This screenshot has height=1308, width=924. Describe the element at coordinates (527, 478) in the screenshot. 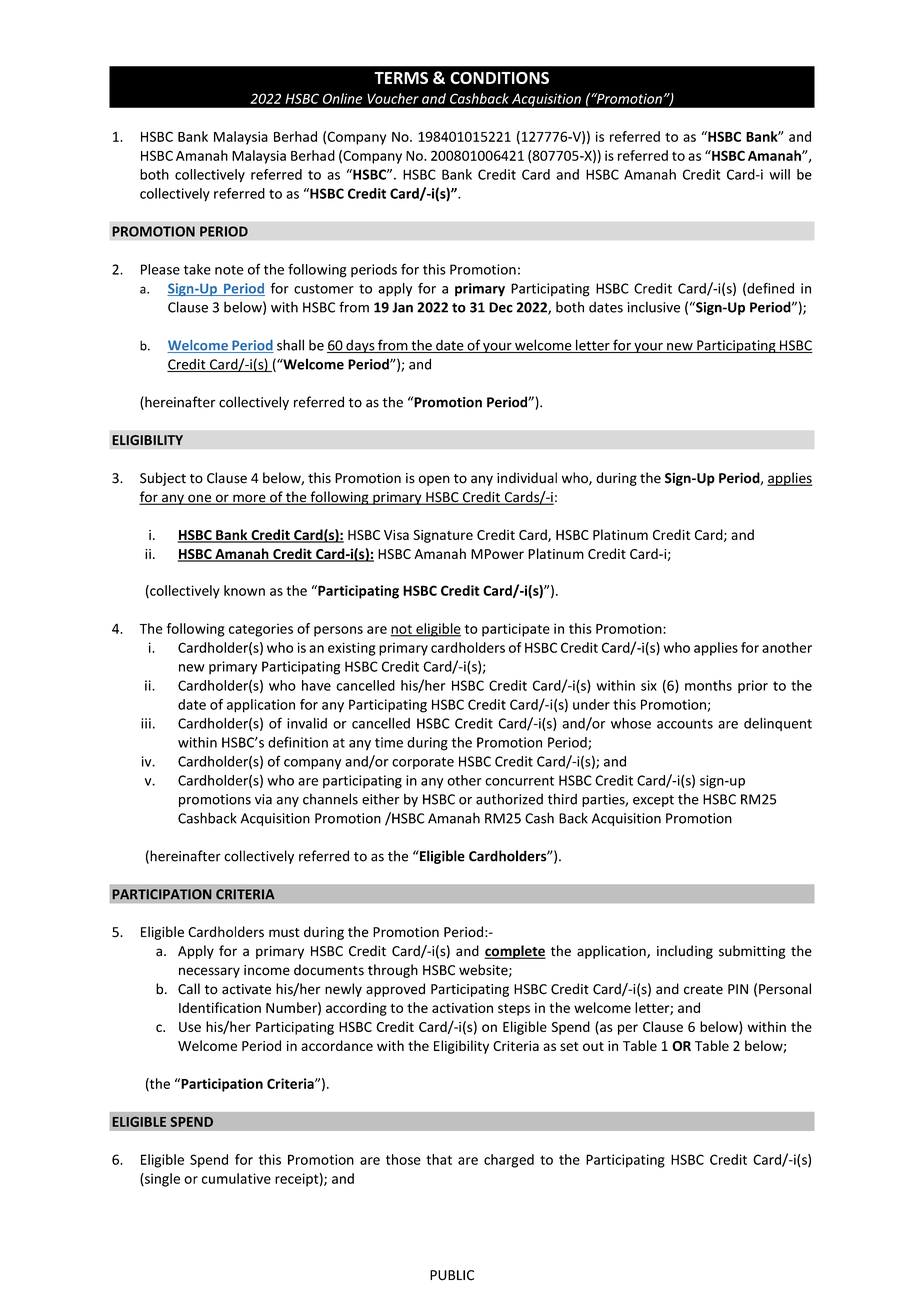

I see `individual` at that location.
